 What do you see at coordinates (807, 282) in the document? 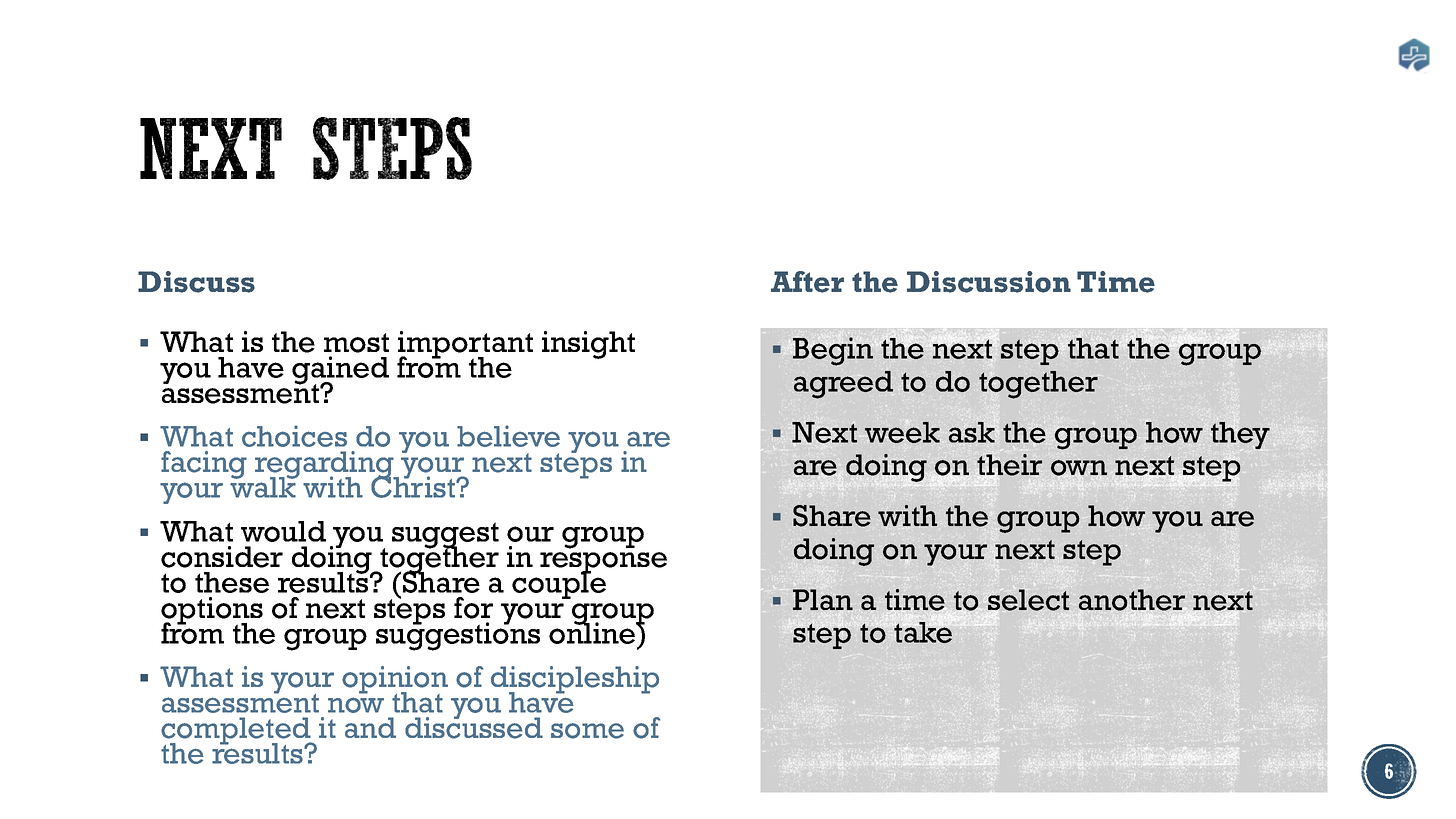
I see `After` at bounding box center [807, 282].
